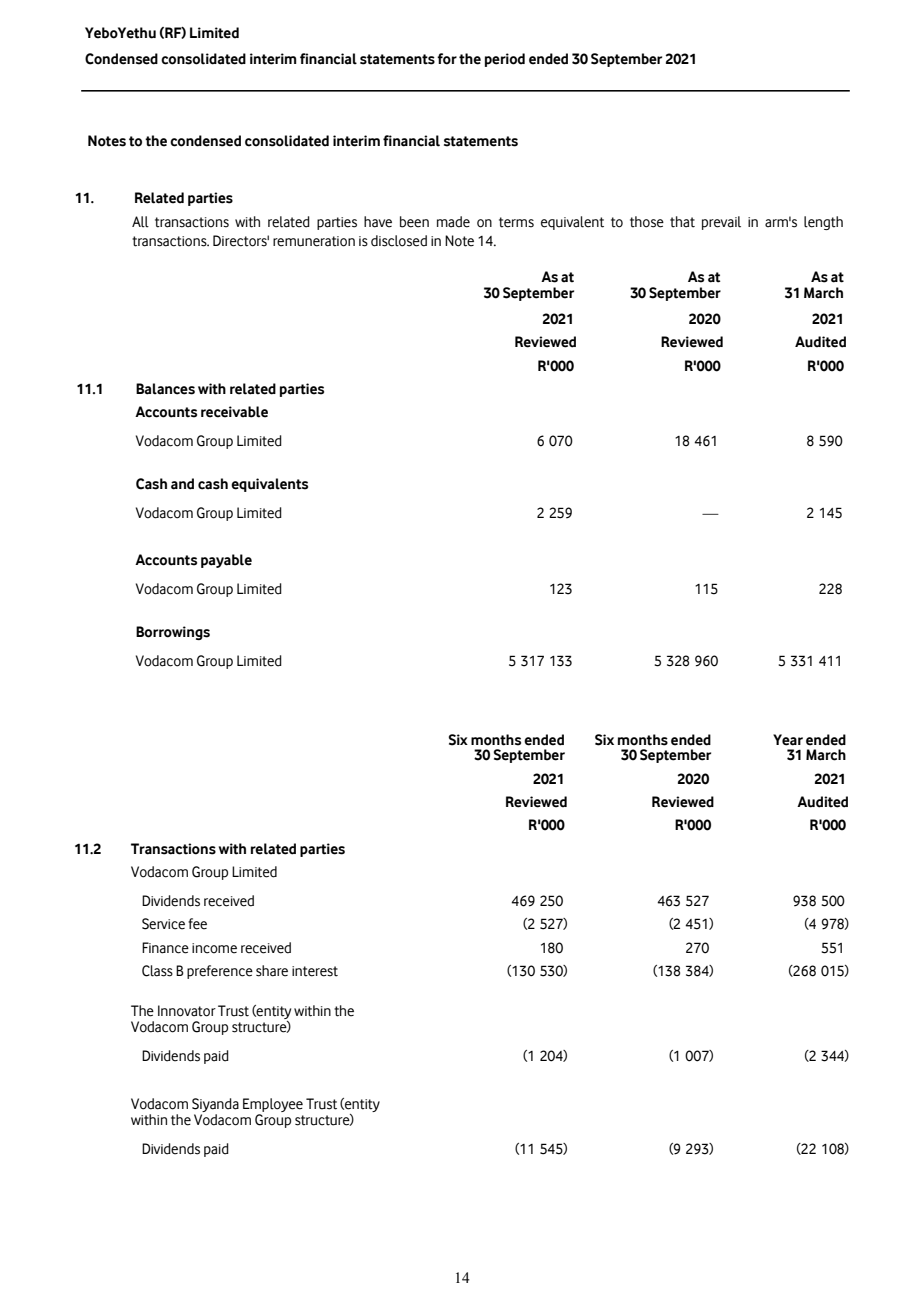 The width and height of the screenshot is (924, 1307). Describe the element at coordinates (226, 561) in the screenshot. I see `payable` at that location.
